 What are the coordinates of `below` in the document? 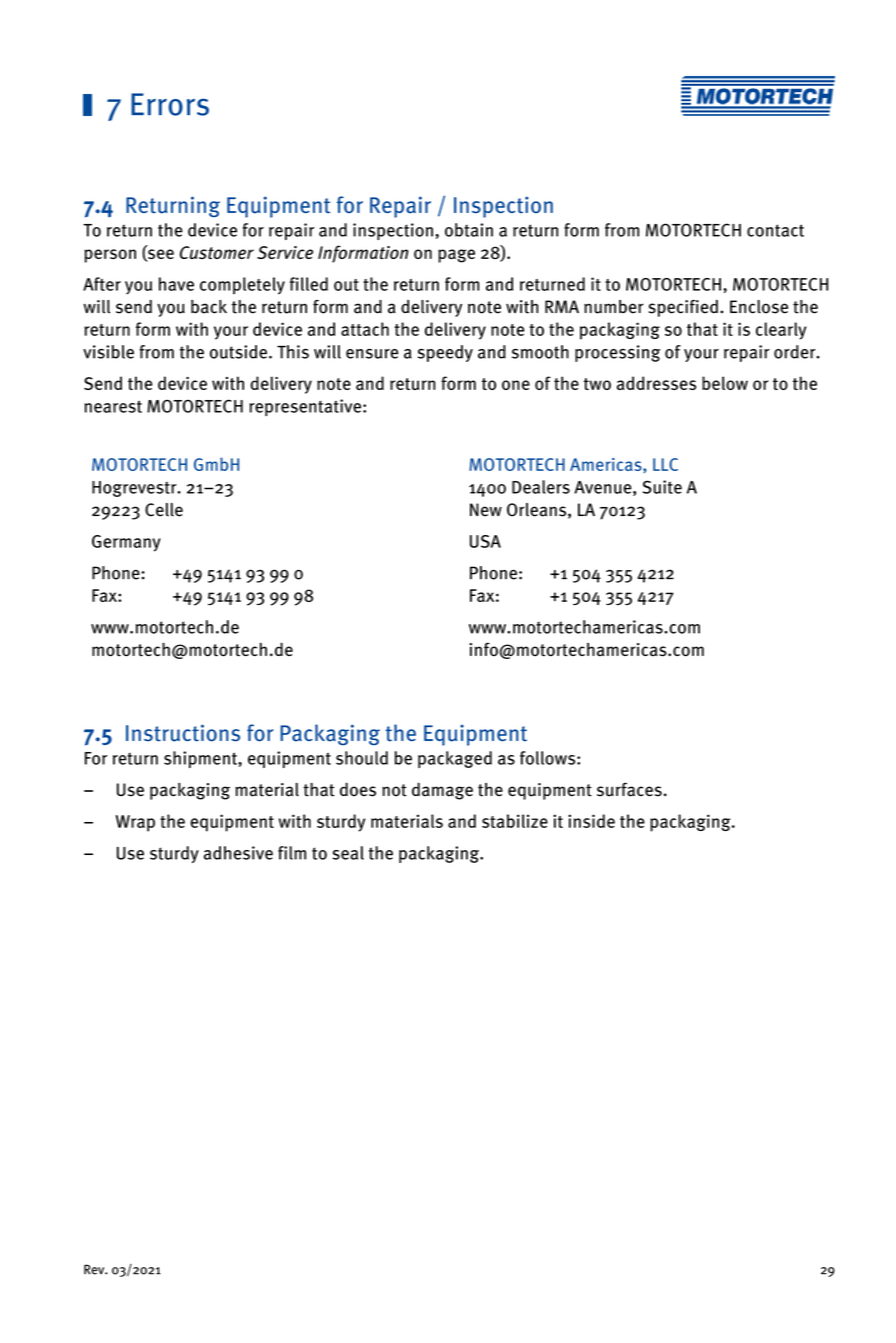 It's located at (725, 383).
